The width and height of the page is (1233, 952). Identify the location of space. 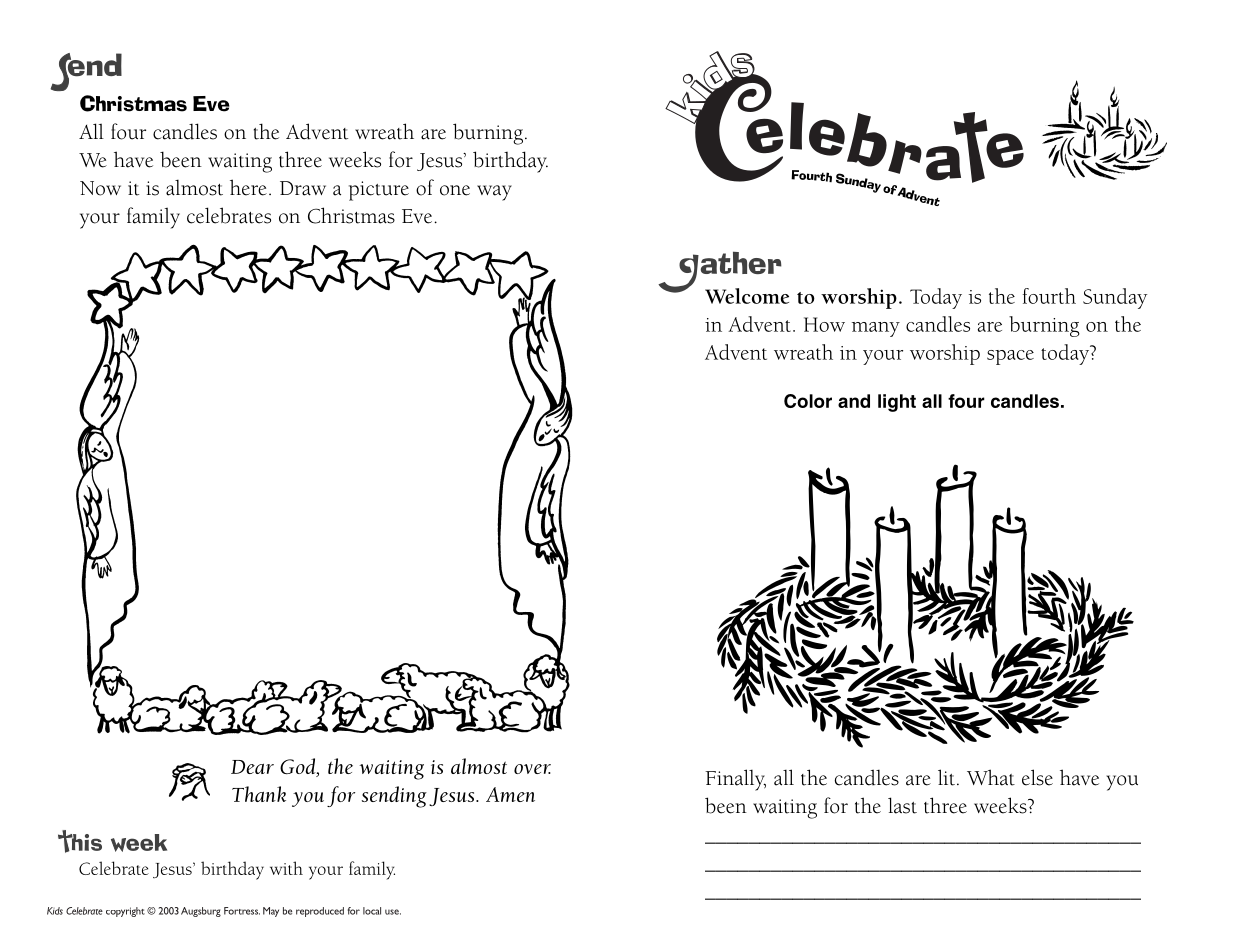
(1010, 357).
